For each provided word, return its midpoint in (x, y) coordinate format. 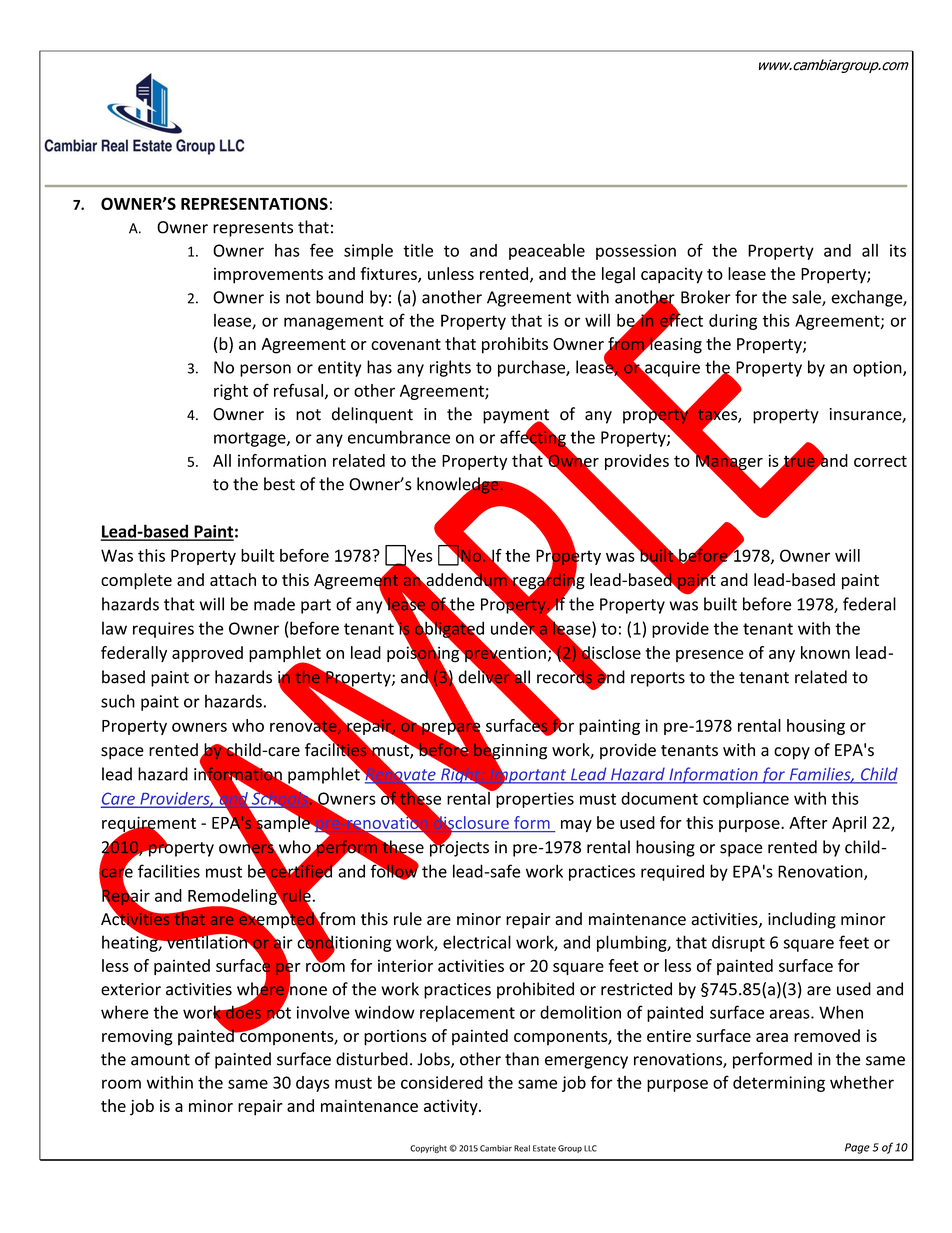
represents (253, 229)
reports (658, 679)
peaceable (547, 252)
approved (207, 654)
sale (807, 298)
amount (160, 1060)
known (825, 652)
